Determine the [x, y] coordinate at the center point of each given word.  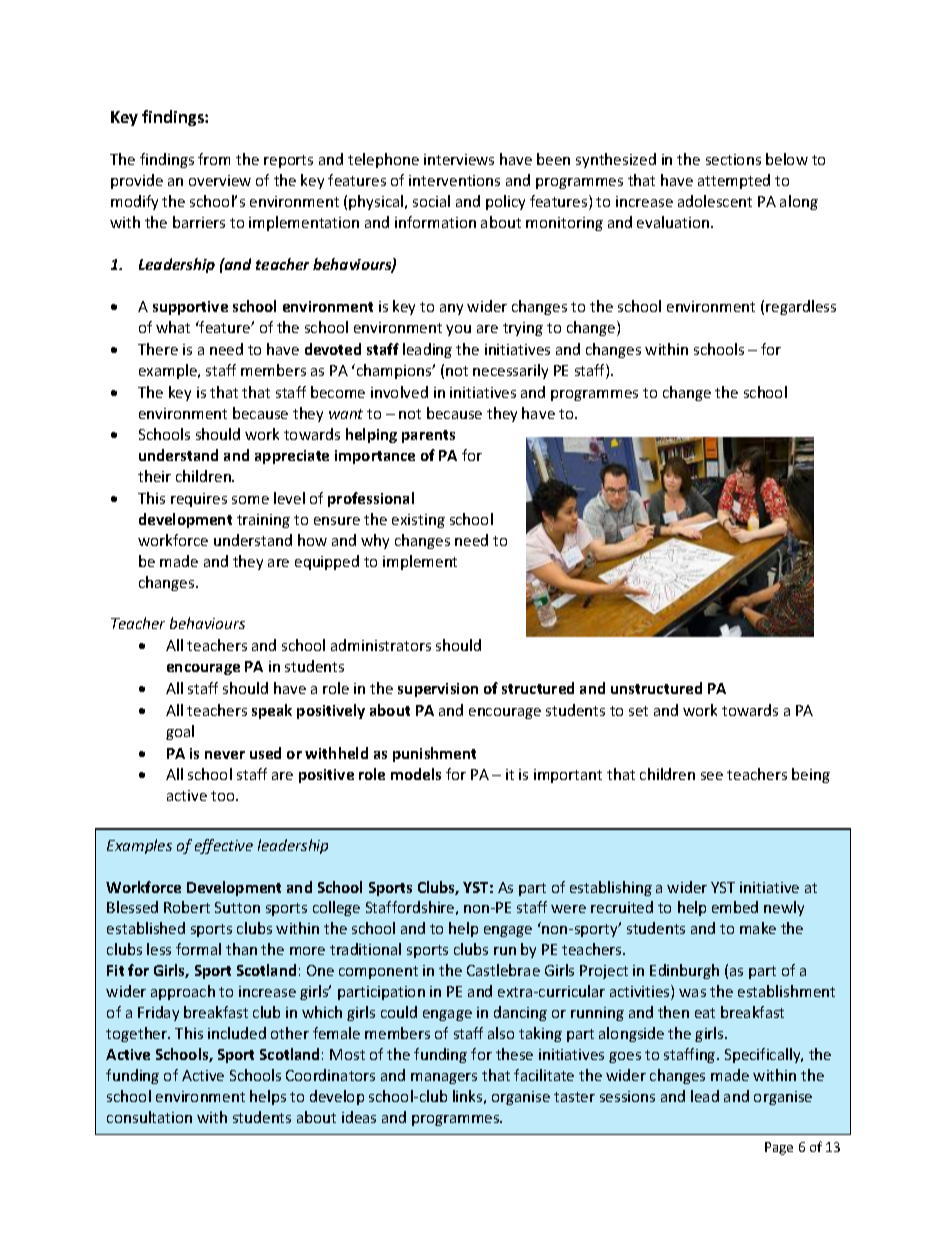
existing [418, 521]
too [224, 796]
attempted [734, 181]
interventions [454, 180]
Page [779, 1148]
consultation [149, 1117]
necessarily [510, 371]
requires [199, 500]
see [712, 776]
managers [444, 1078]
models [416, 774]
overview [220, 180]
